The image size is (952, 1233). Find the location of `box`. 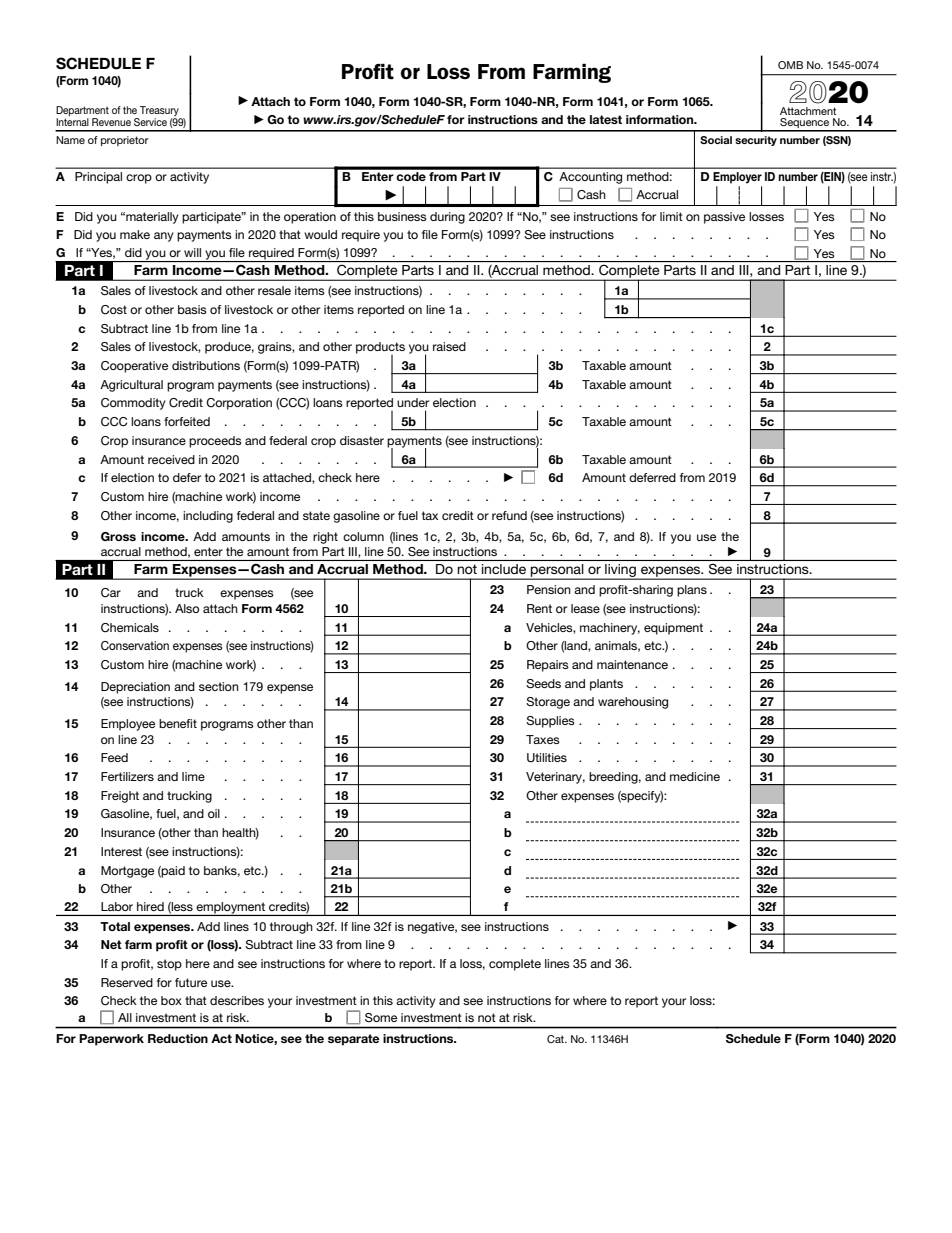

box is located at coordinates (171, 1000).
